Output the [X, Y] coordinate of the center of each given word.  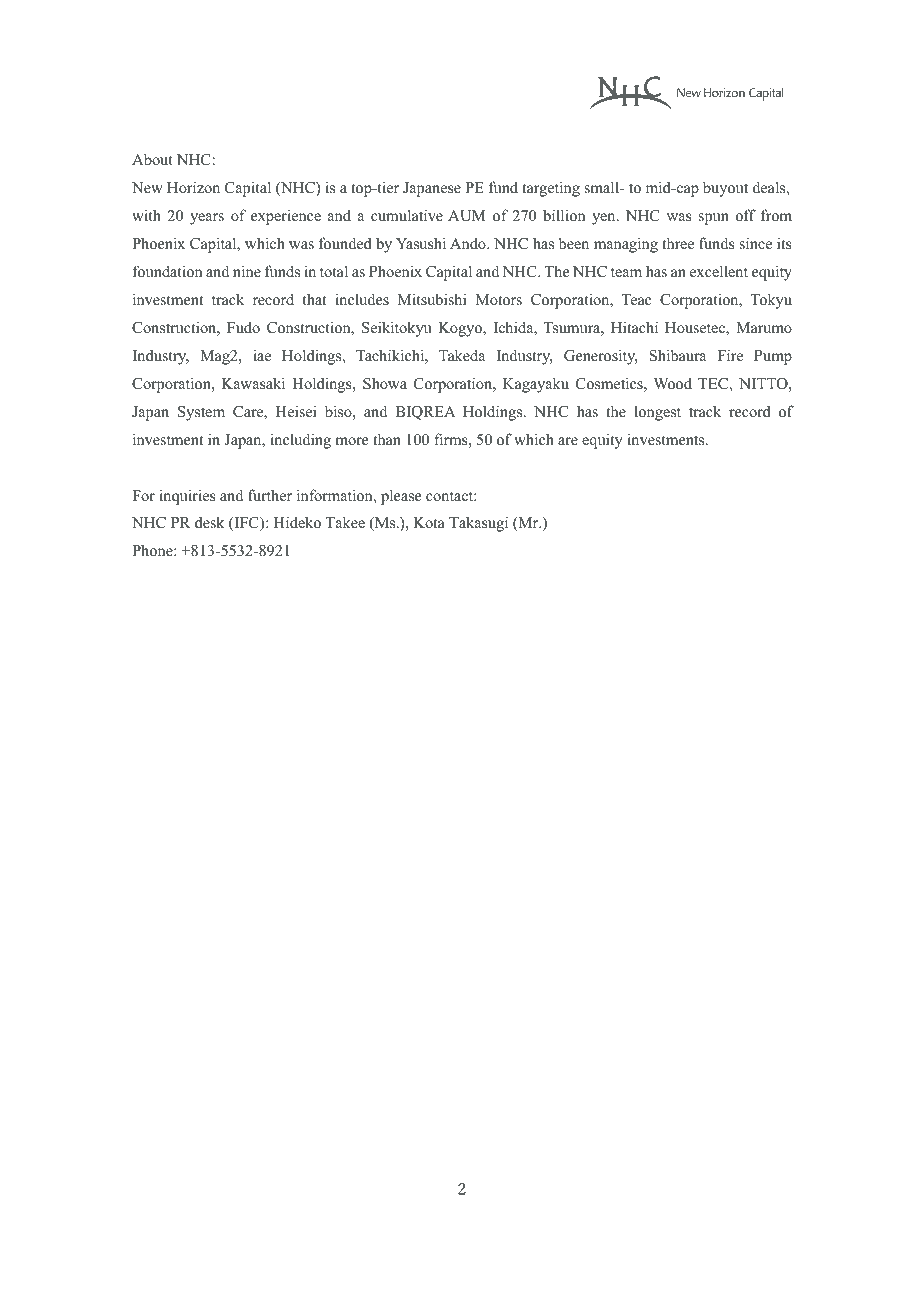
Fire [730, 355]
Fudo [243, 327]
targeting [551, 189]
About [152, 159]
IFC [246, 524]
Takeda [462, 355]
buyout [725, 189]
